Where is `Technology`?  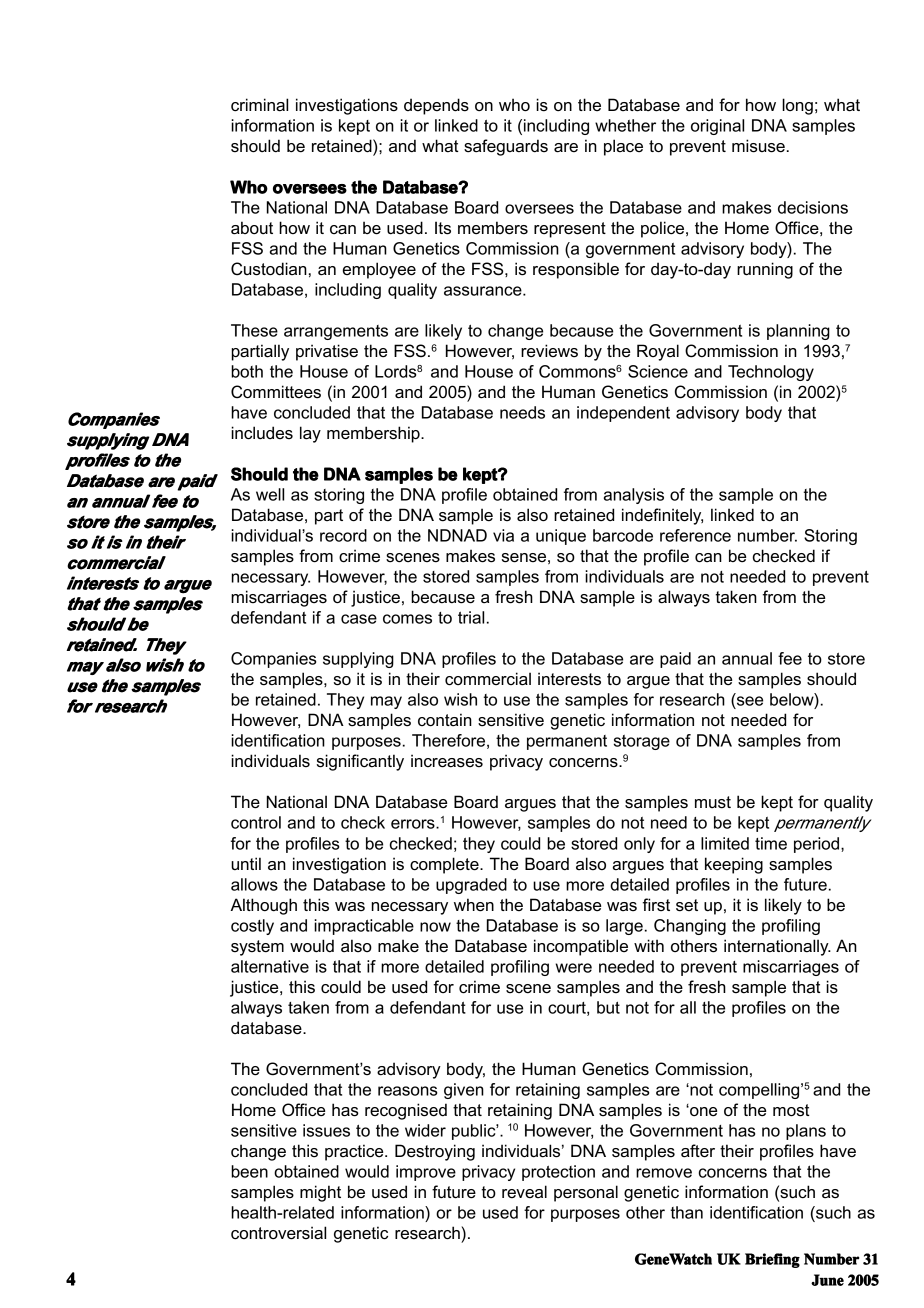 Technology is located at coordinates (771, 373).
